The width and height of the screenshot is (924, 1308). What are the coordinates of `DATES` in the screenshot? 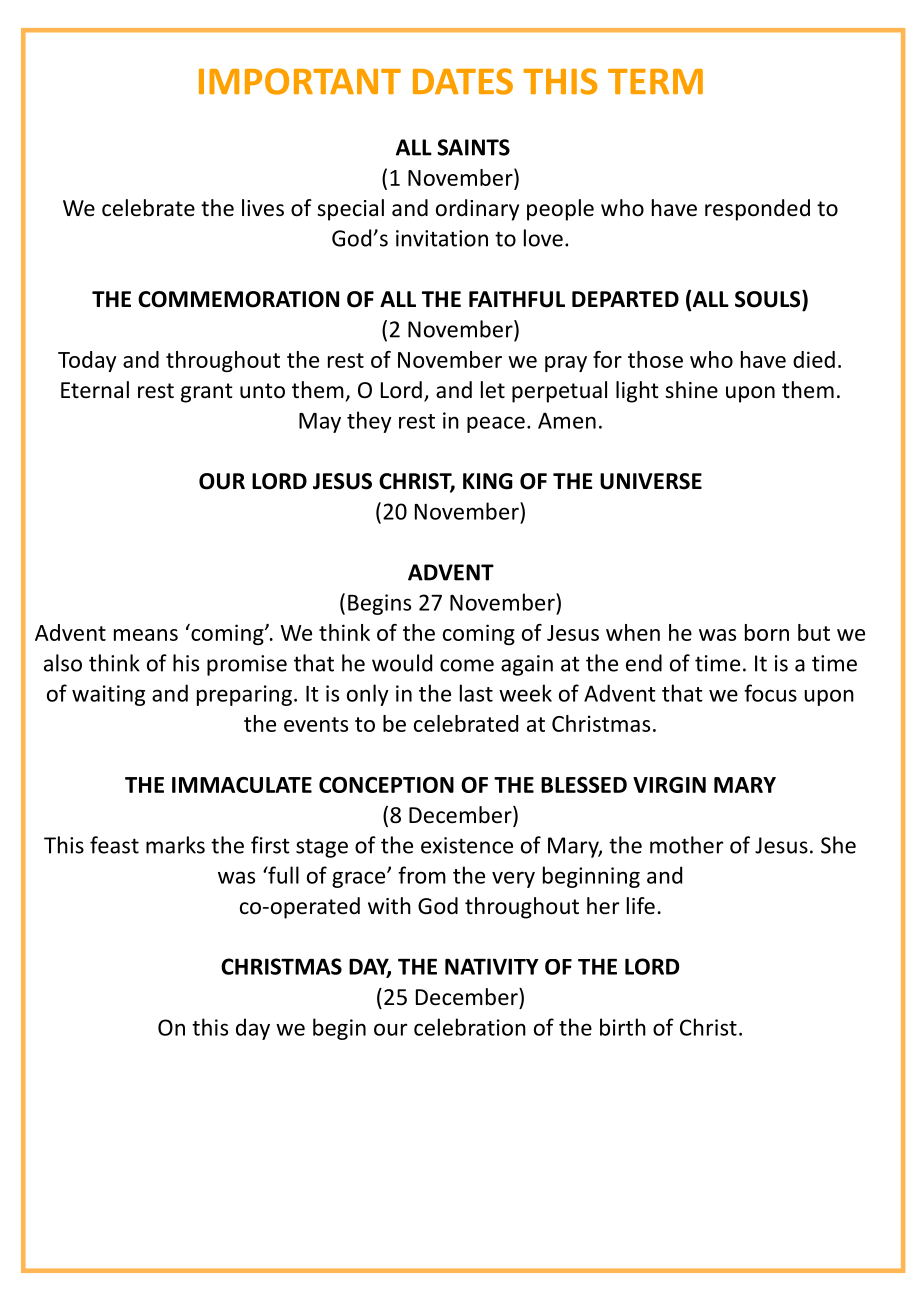 It's located at (463, 81).
